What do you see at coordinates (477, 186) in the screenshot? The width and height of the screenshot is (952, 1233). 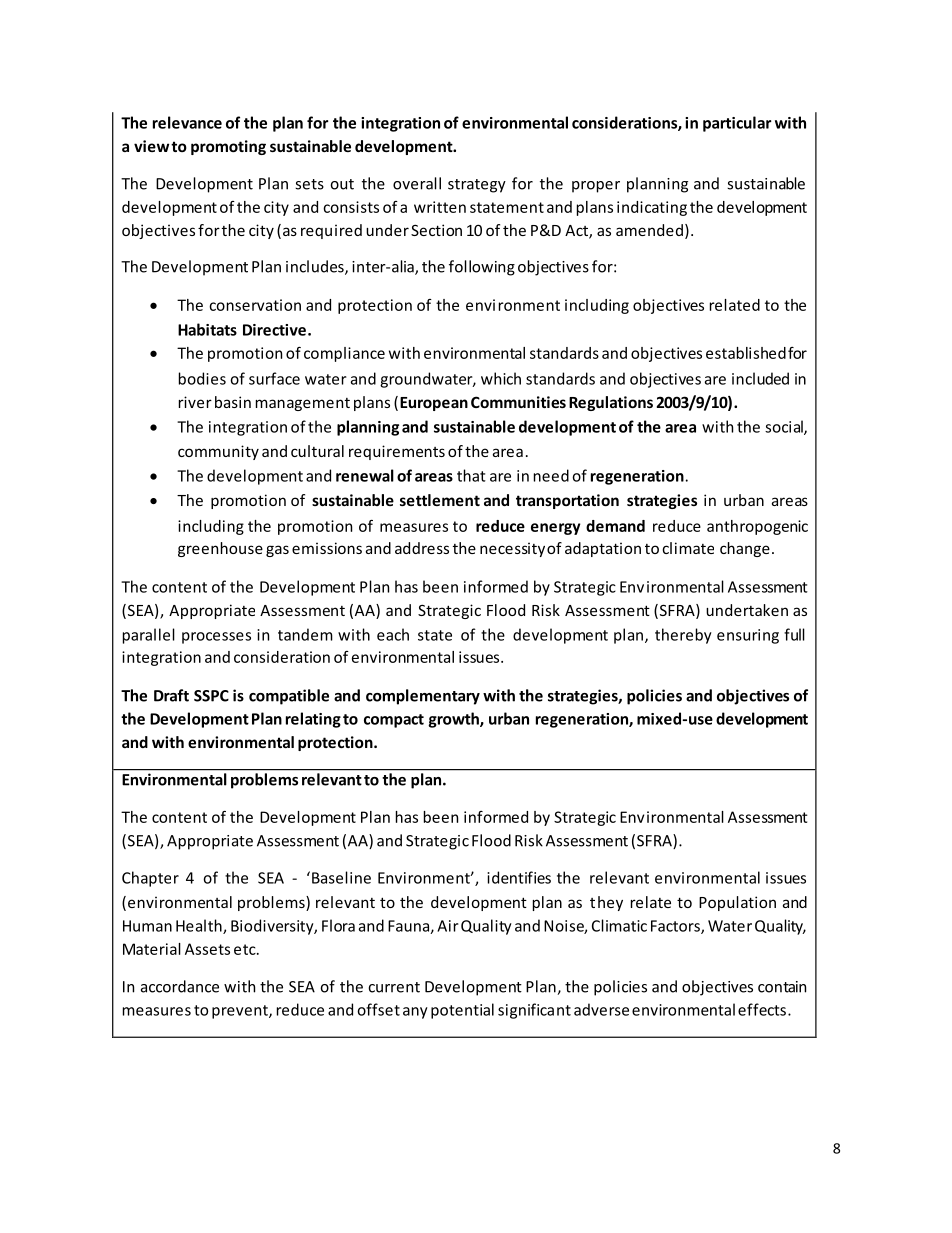 I see `strategy` at bounding box center [477, 186].
